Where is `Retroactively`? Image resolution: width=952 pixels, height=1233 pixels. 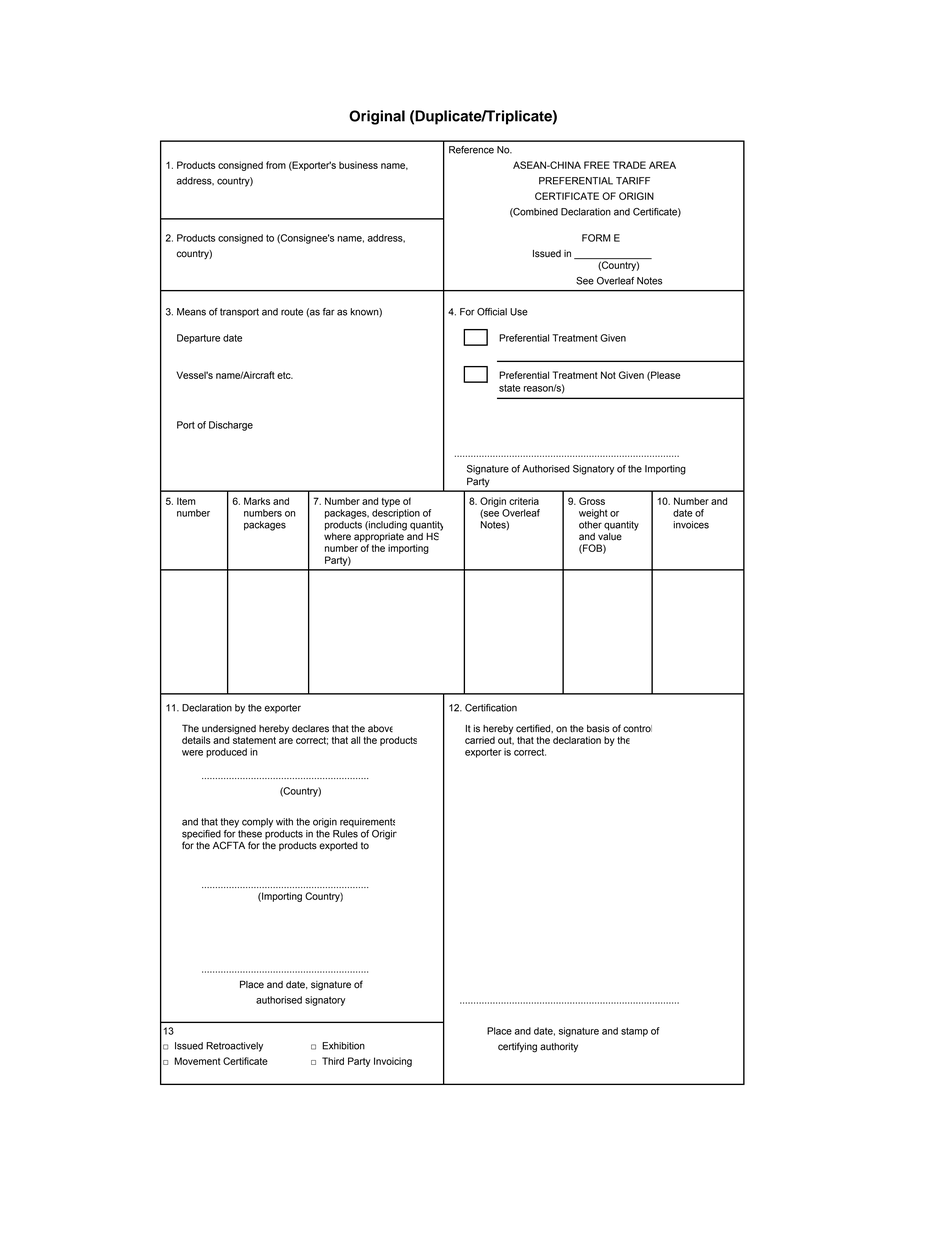 Retroactively is located at coordinates (234, 1047).
